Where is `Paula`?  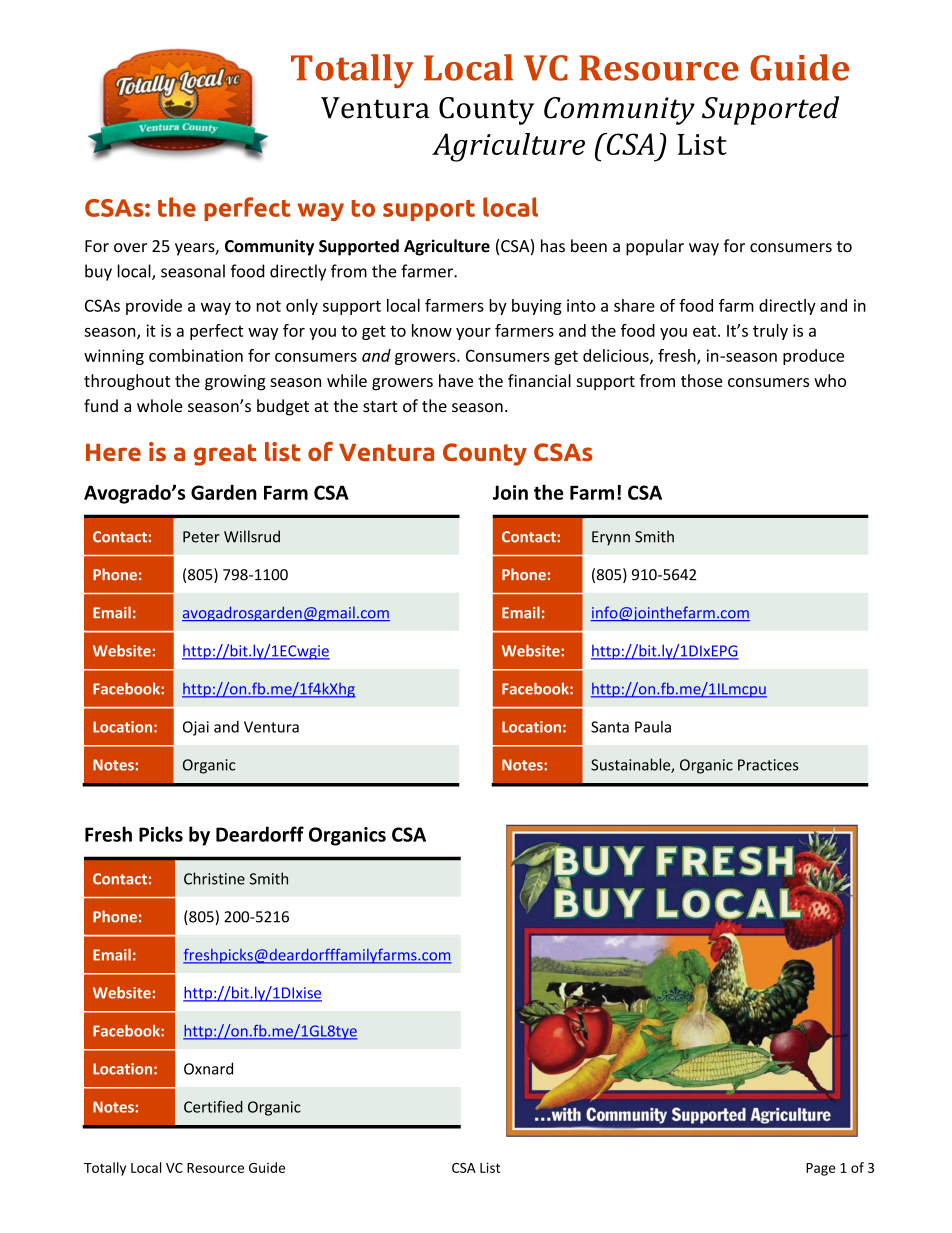
Paula is located at coordinates (653, 727).
